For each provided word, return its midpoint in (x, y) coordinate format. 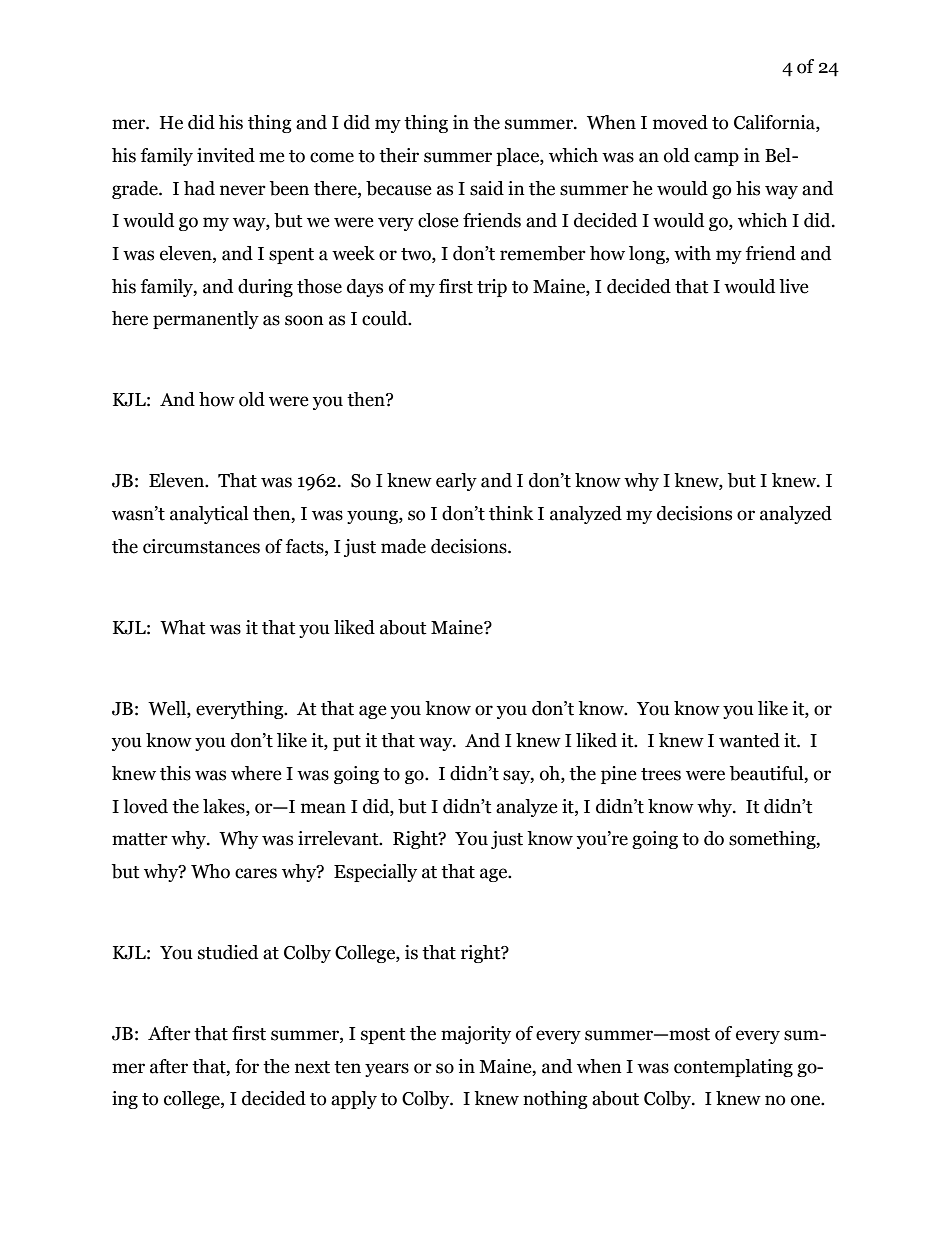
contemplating (733, 1068)
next (312, 1067)
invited (226, 155)
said (487, 188)
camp (716, 159)
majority (476, 1035)
